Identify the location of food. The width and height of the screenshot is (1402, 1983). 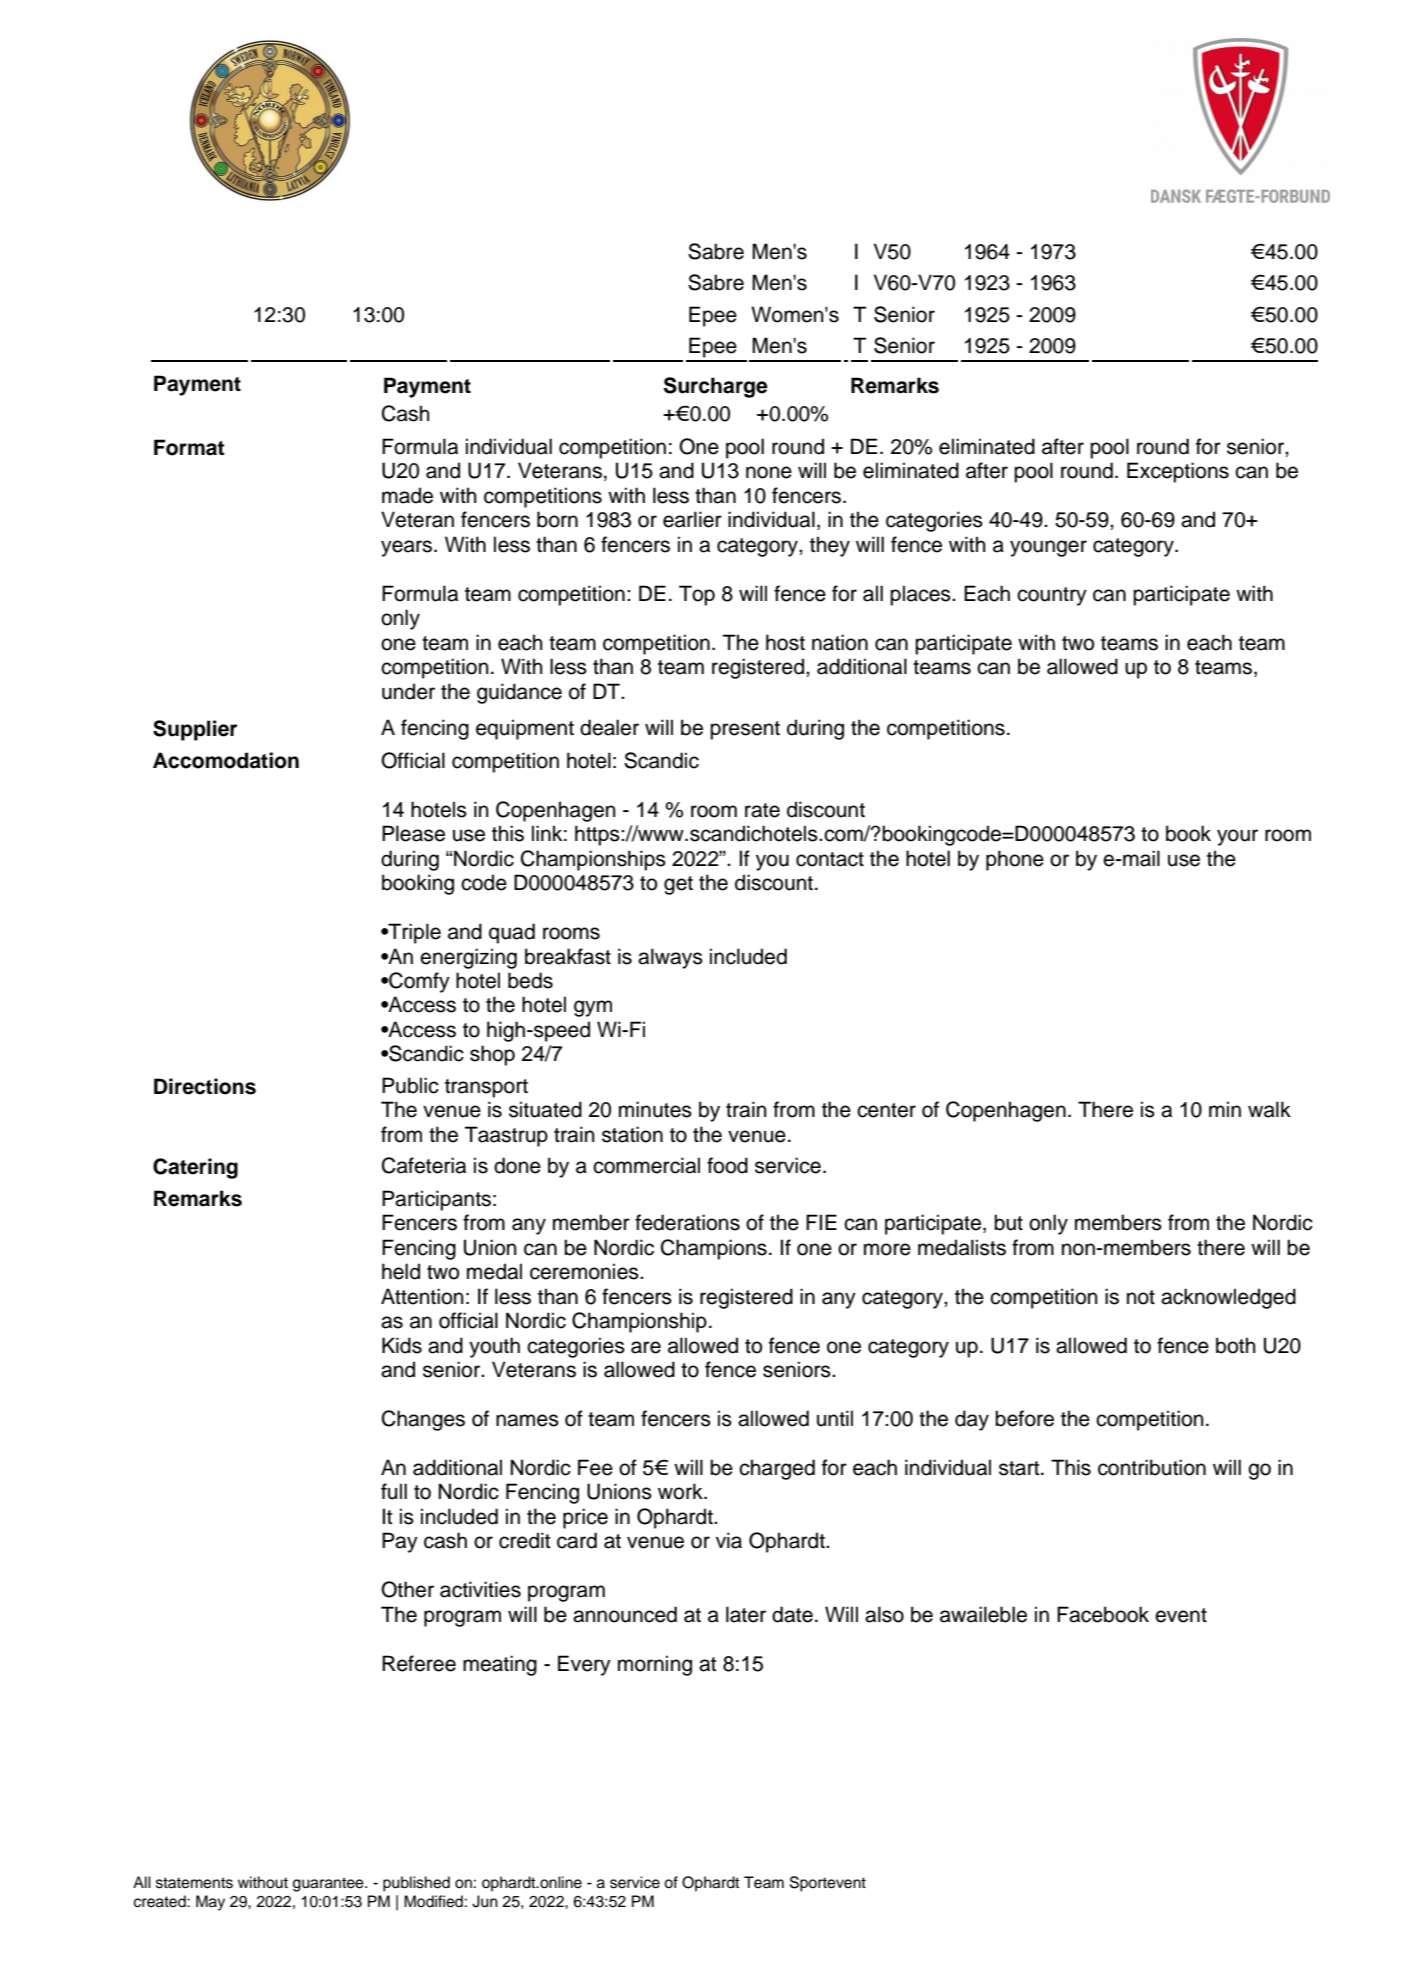
(727, 1165).
